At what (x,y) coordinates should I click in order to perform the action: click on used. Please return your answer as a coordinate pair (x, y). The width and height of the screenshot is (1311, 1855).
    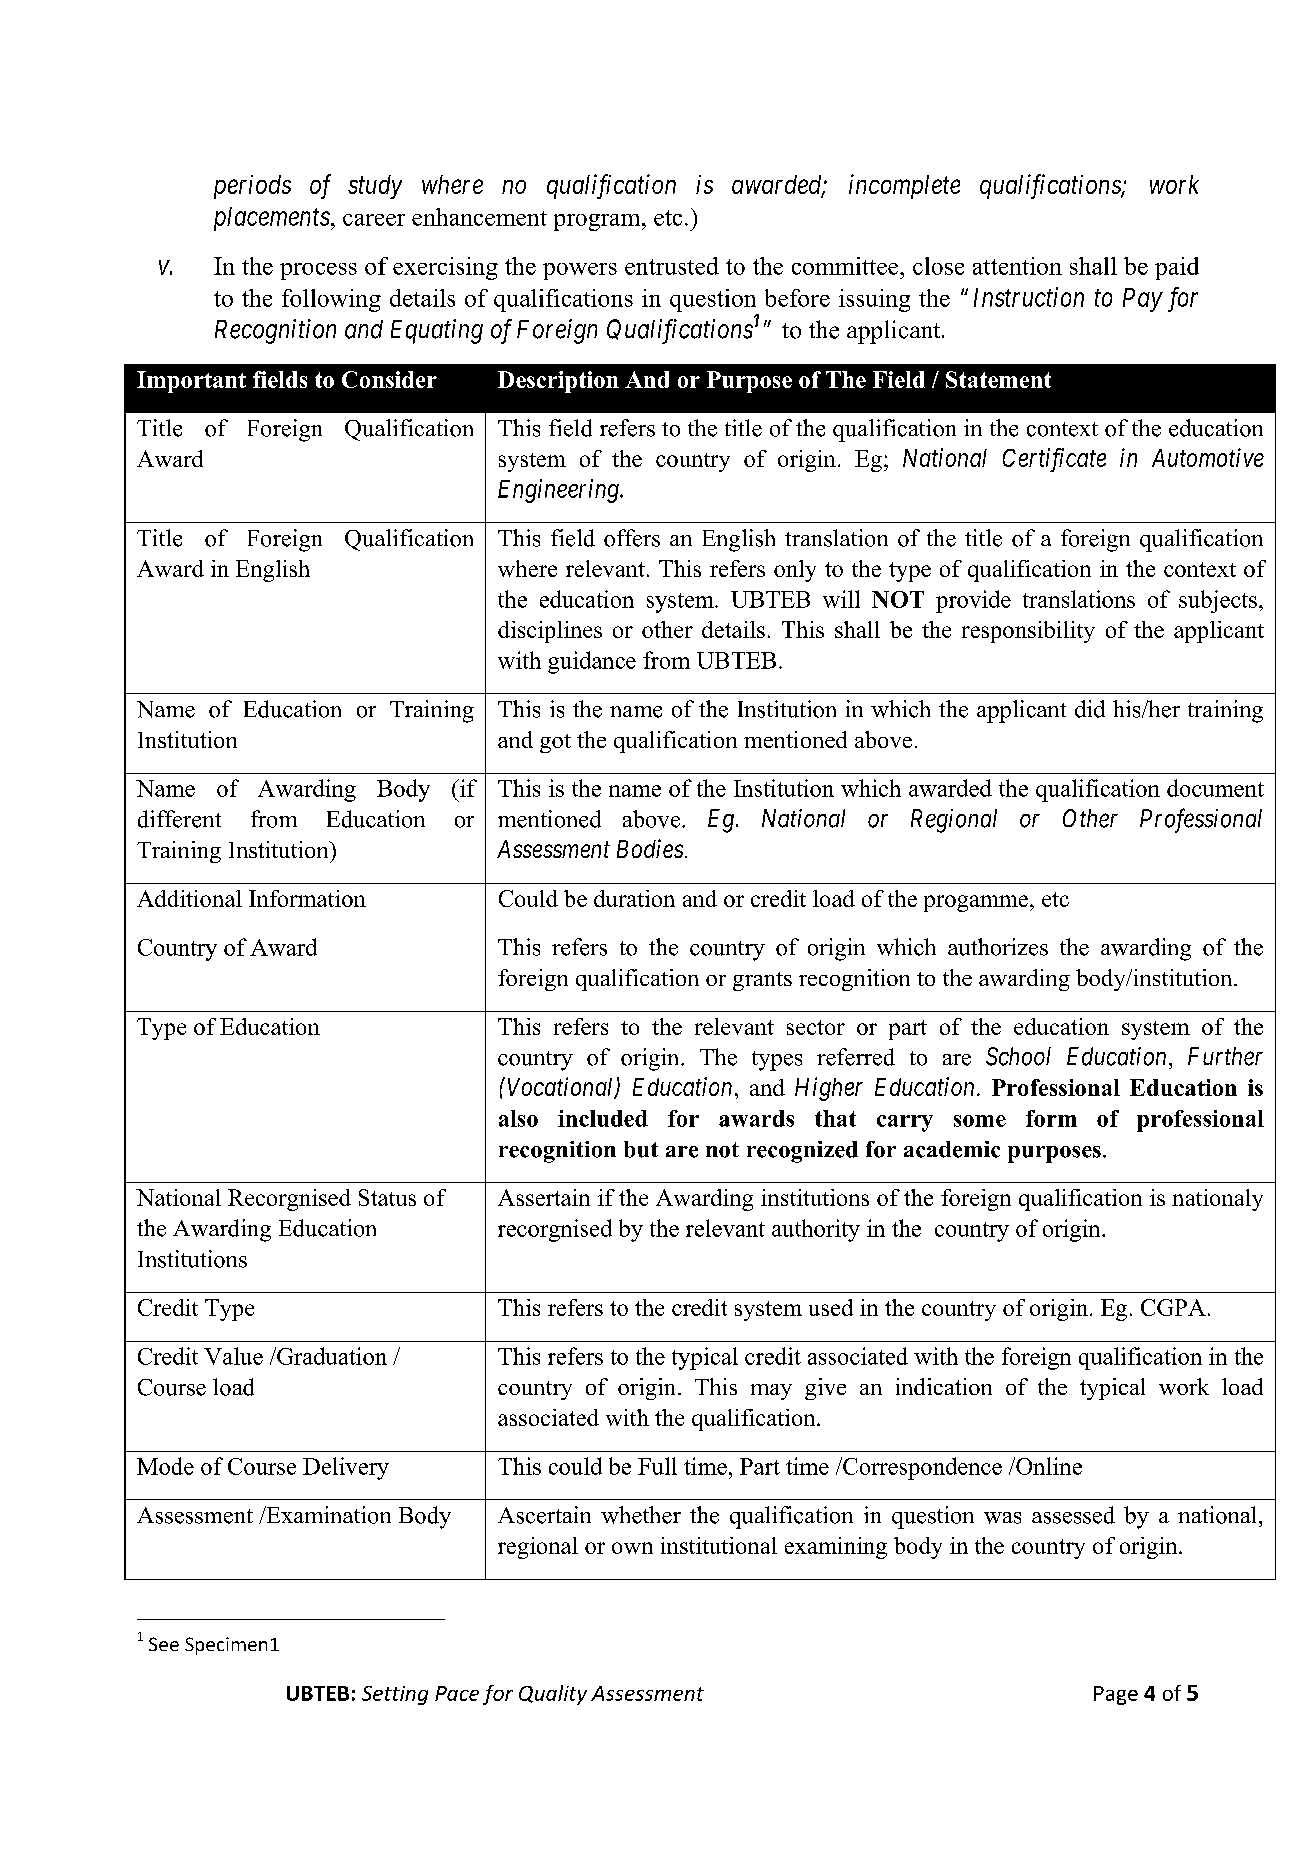
    Looking at the image, I should click on (831, 1307).
